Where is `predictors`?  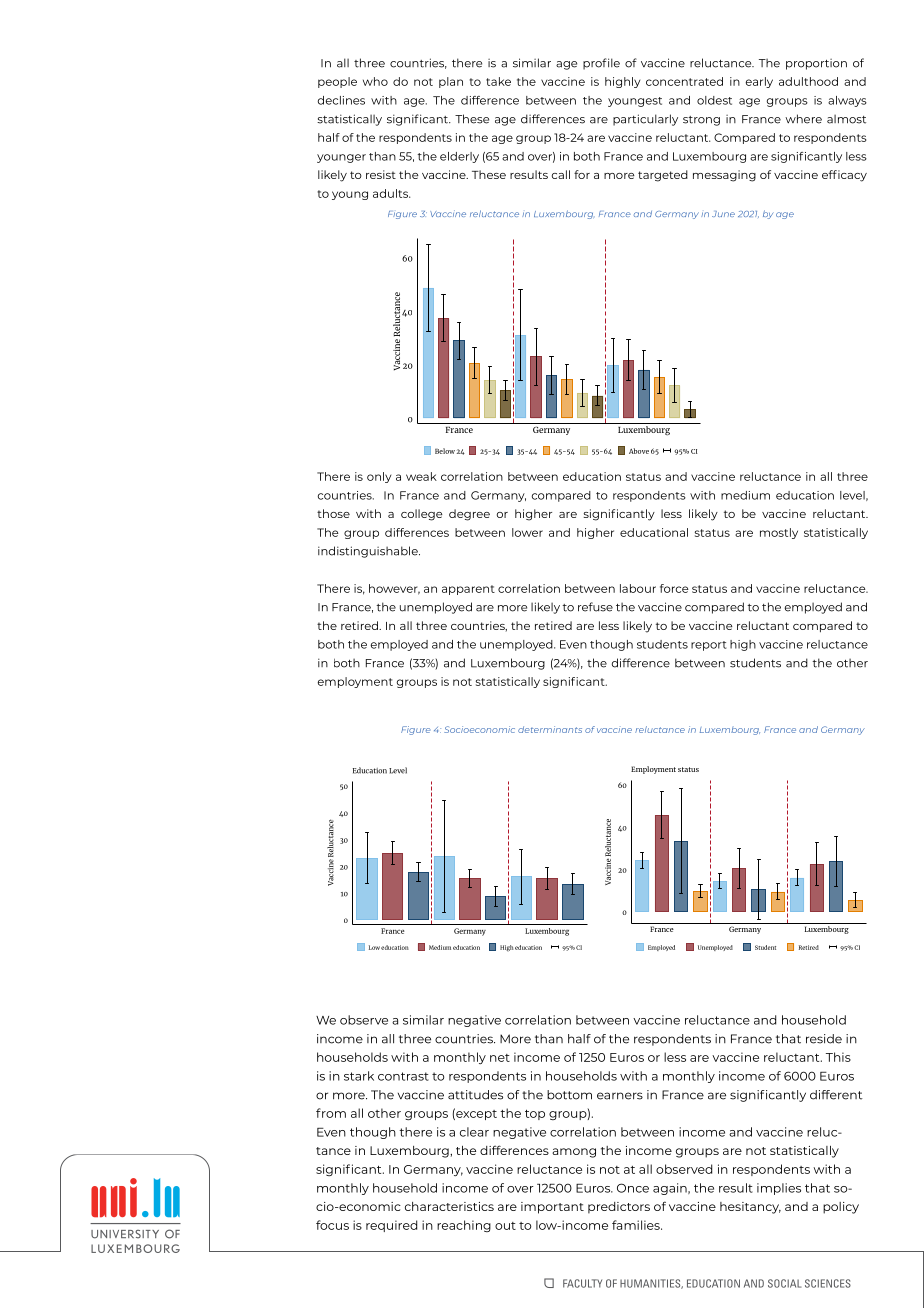
predictors is located at coordinates (619, 1208).
